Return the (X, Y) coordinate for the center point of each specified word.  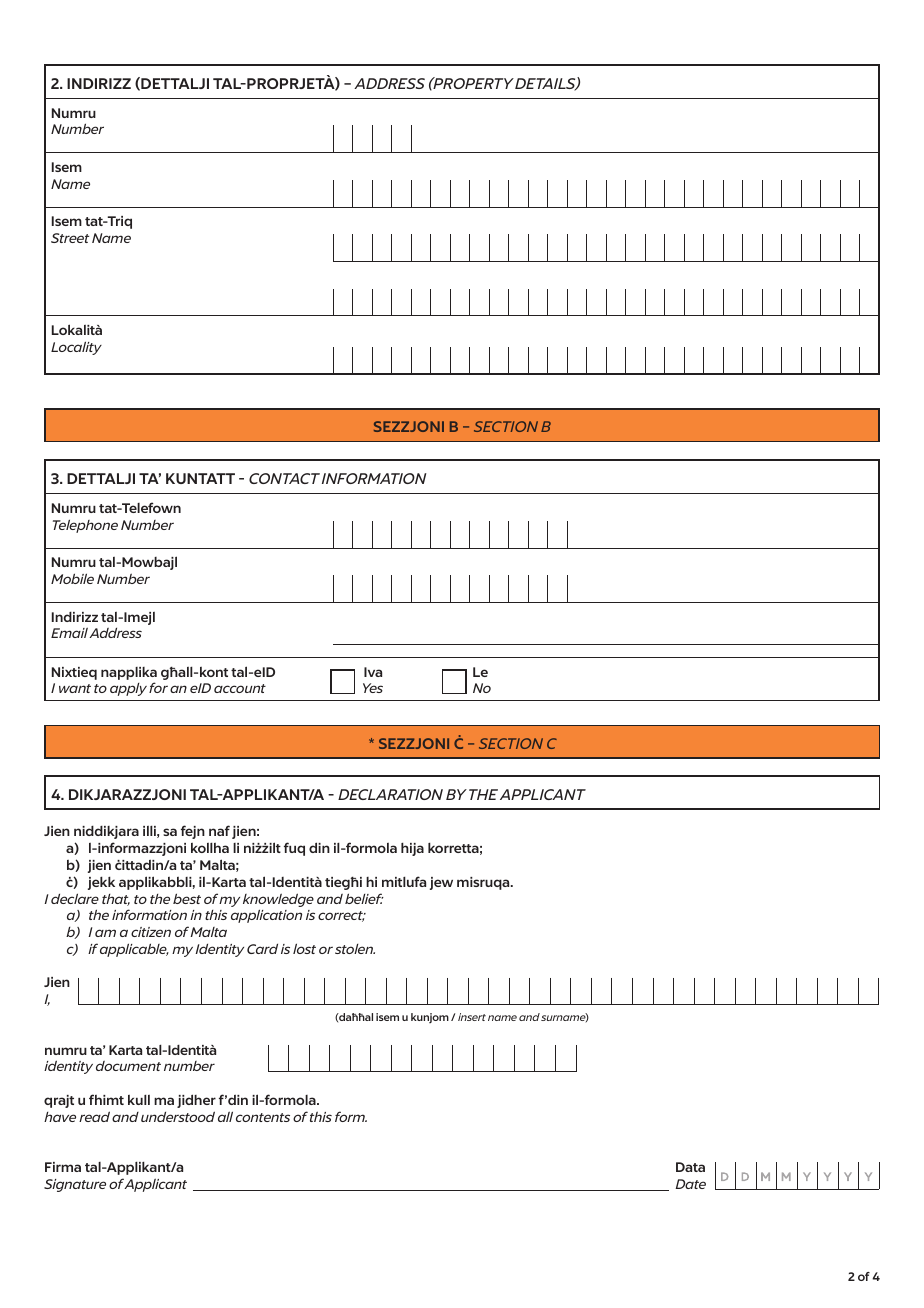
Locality (76, 348)
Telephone (85, 526)
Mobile (72, 578)
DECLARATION (390, 794)
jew (441, 883)
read (94, 1116)
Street (70, 238)
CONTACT (284, 478)
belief (364, 898)
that (116, 900)
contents (263, 1117)
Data (690, 1167)
